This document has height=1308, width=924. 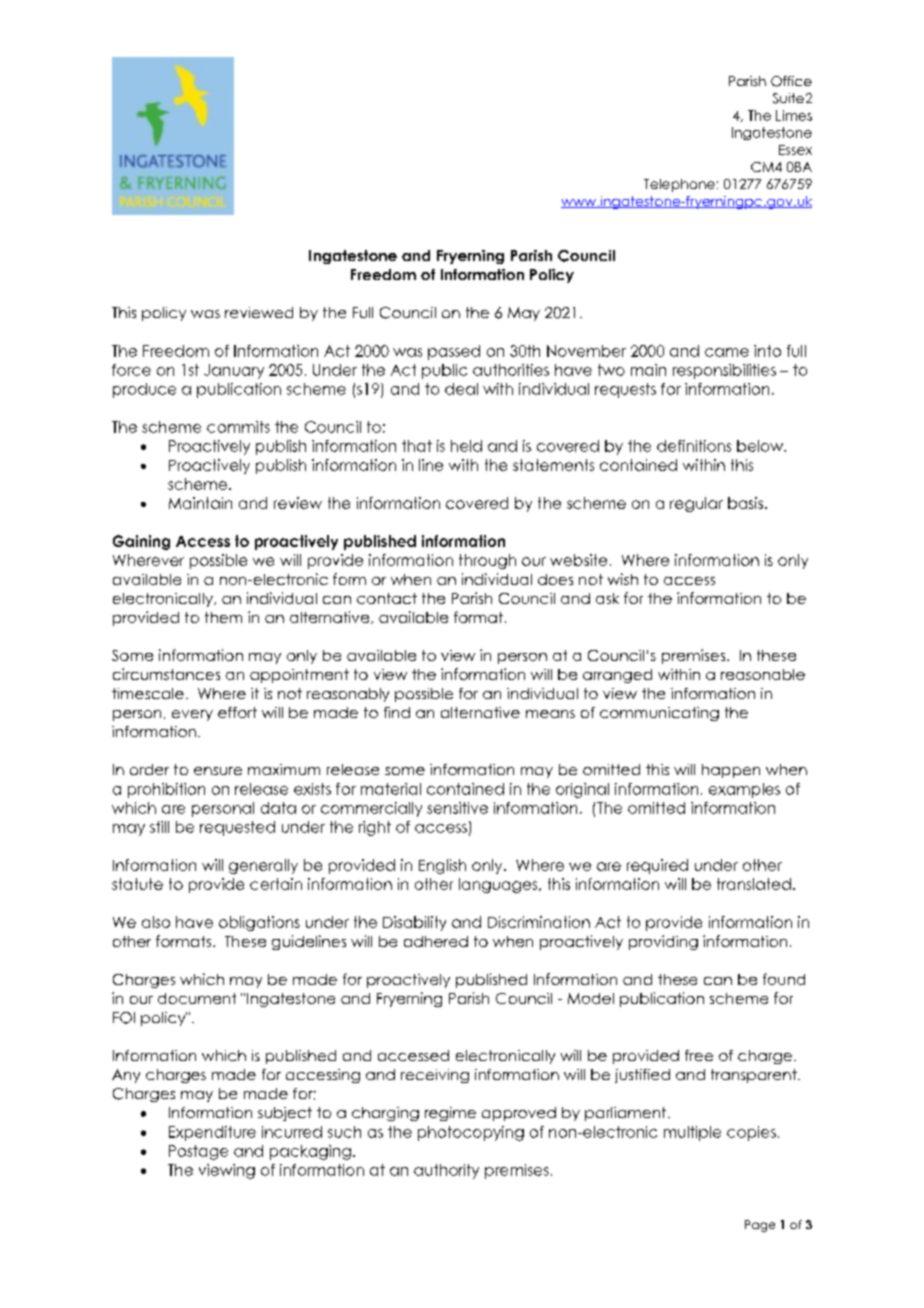 I want to click on Limes, so click(x=794, y=115).
